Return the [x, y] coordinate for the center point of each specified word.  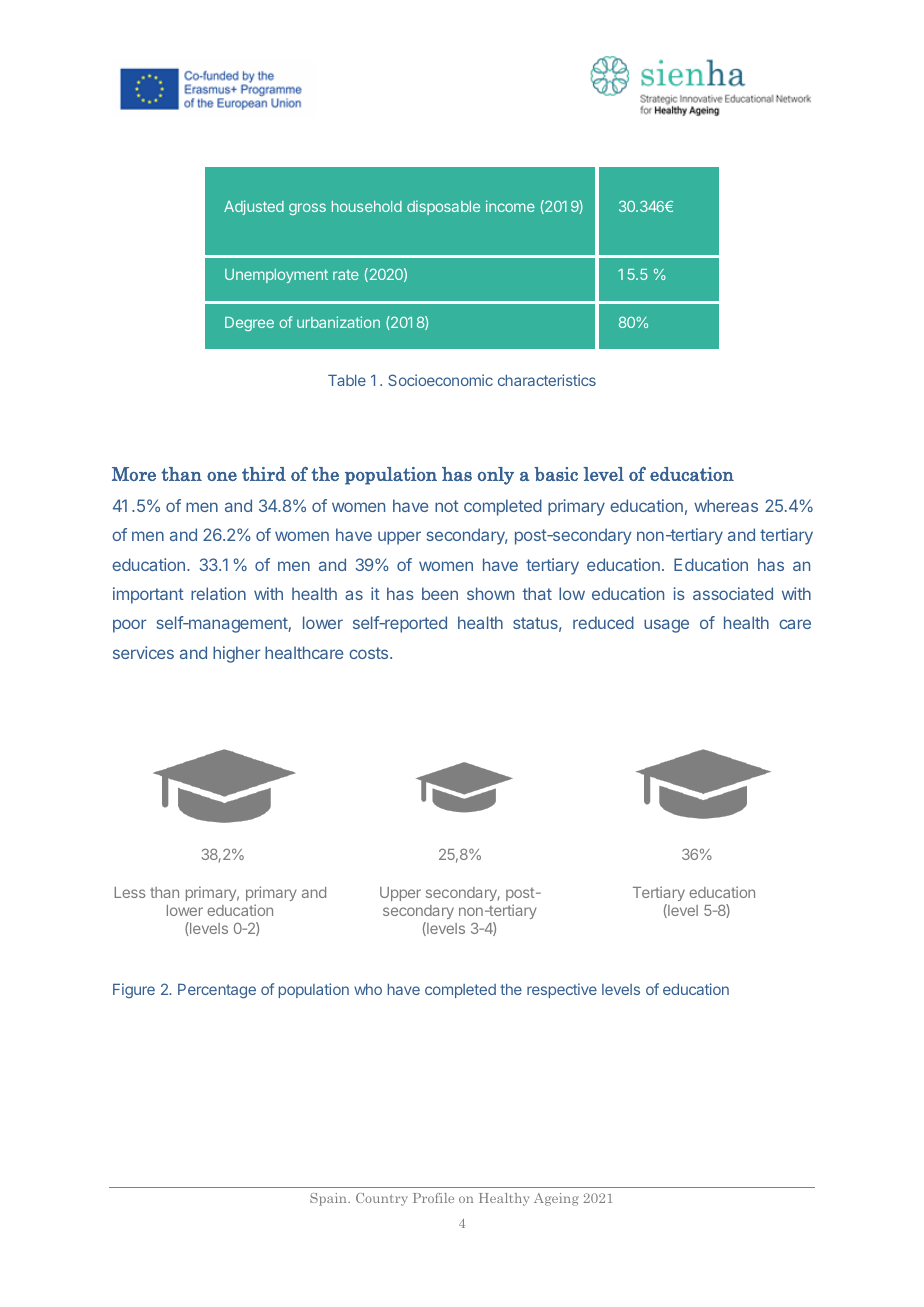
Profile [433, 1198]
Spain [329, 1199]
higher [236, 654]
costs [370, 653]
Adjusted [254, 207]
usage [666, 626]
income [510, 206]
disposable [443, 207]
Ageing [556, 1199]
